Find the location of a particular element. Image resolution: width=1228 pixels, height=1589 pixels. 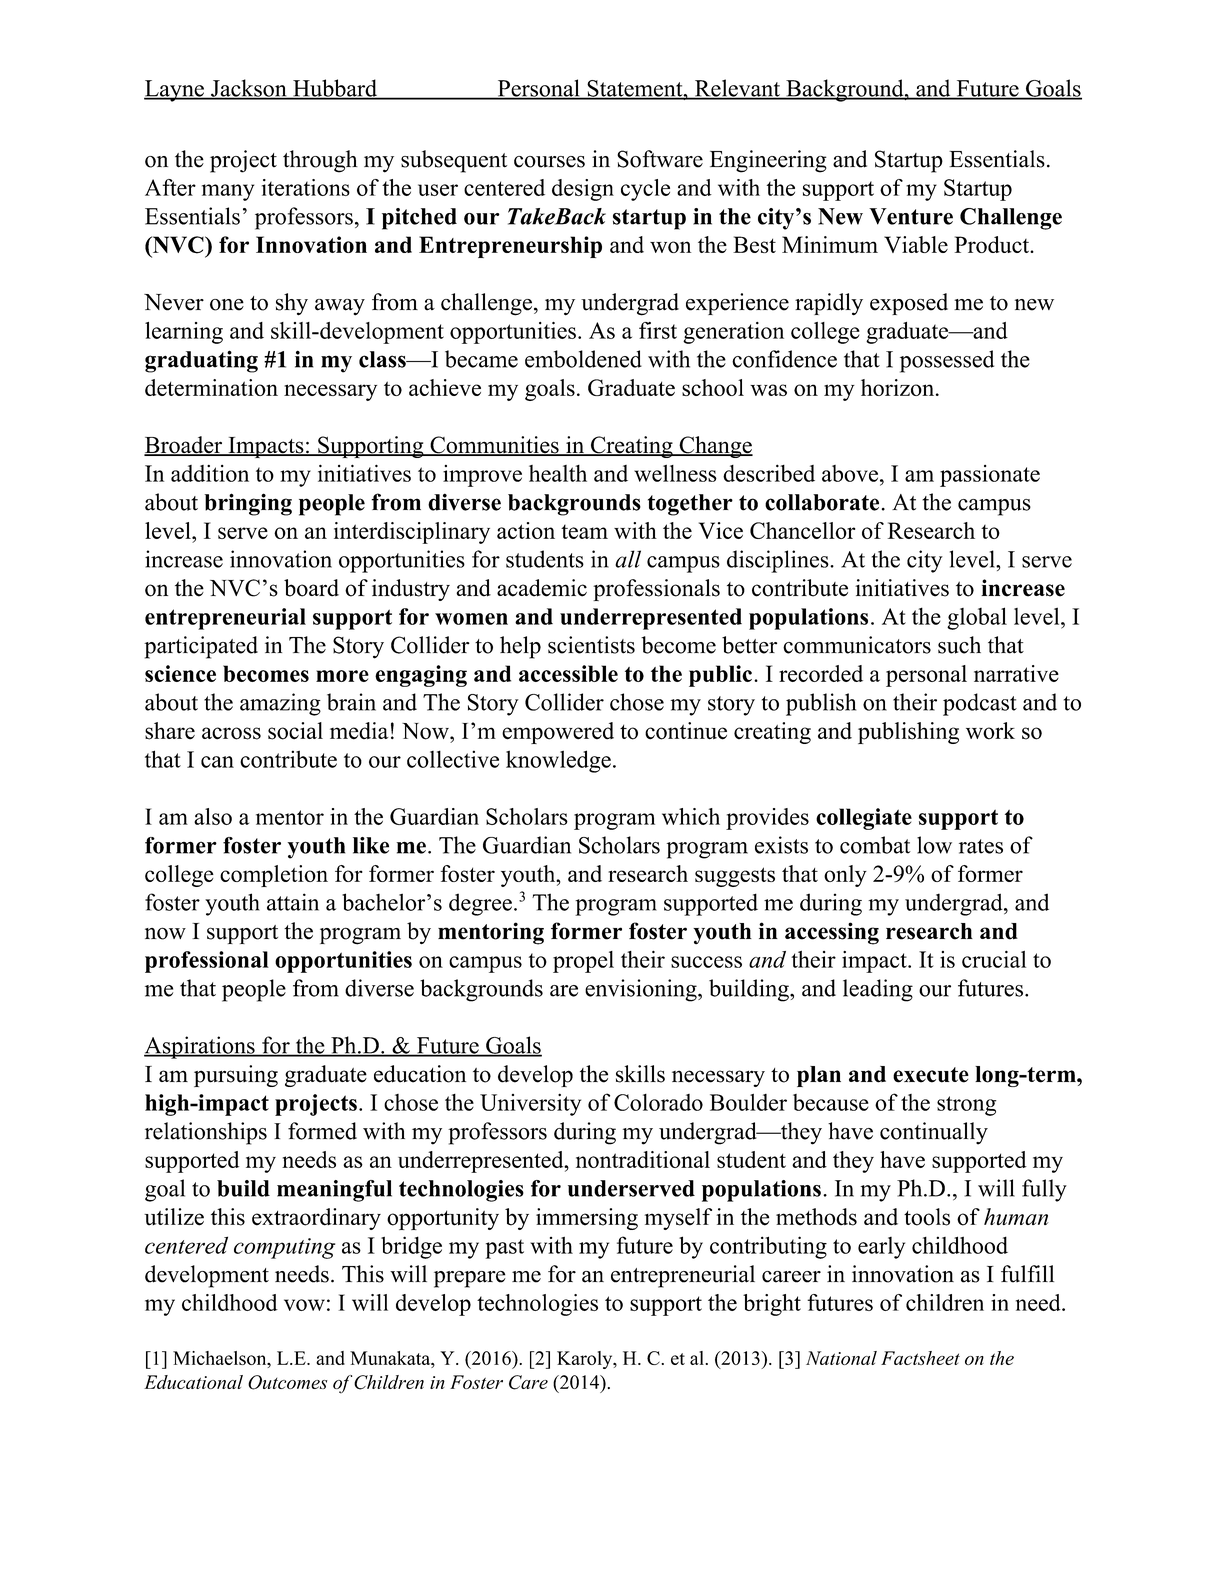

pursuing is located at coordinates (236, 1076).
